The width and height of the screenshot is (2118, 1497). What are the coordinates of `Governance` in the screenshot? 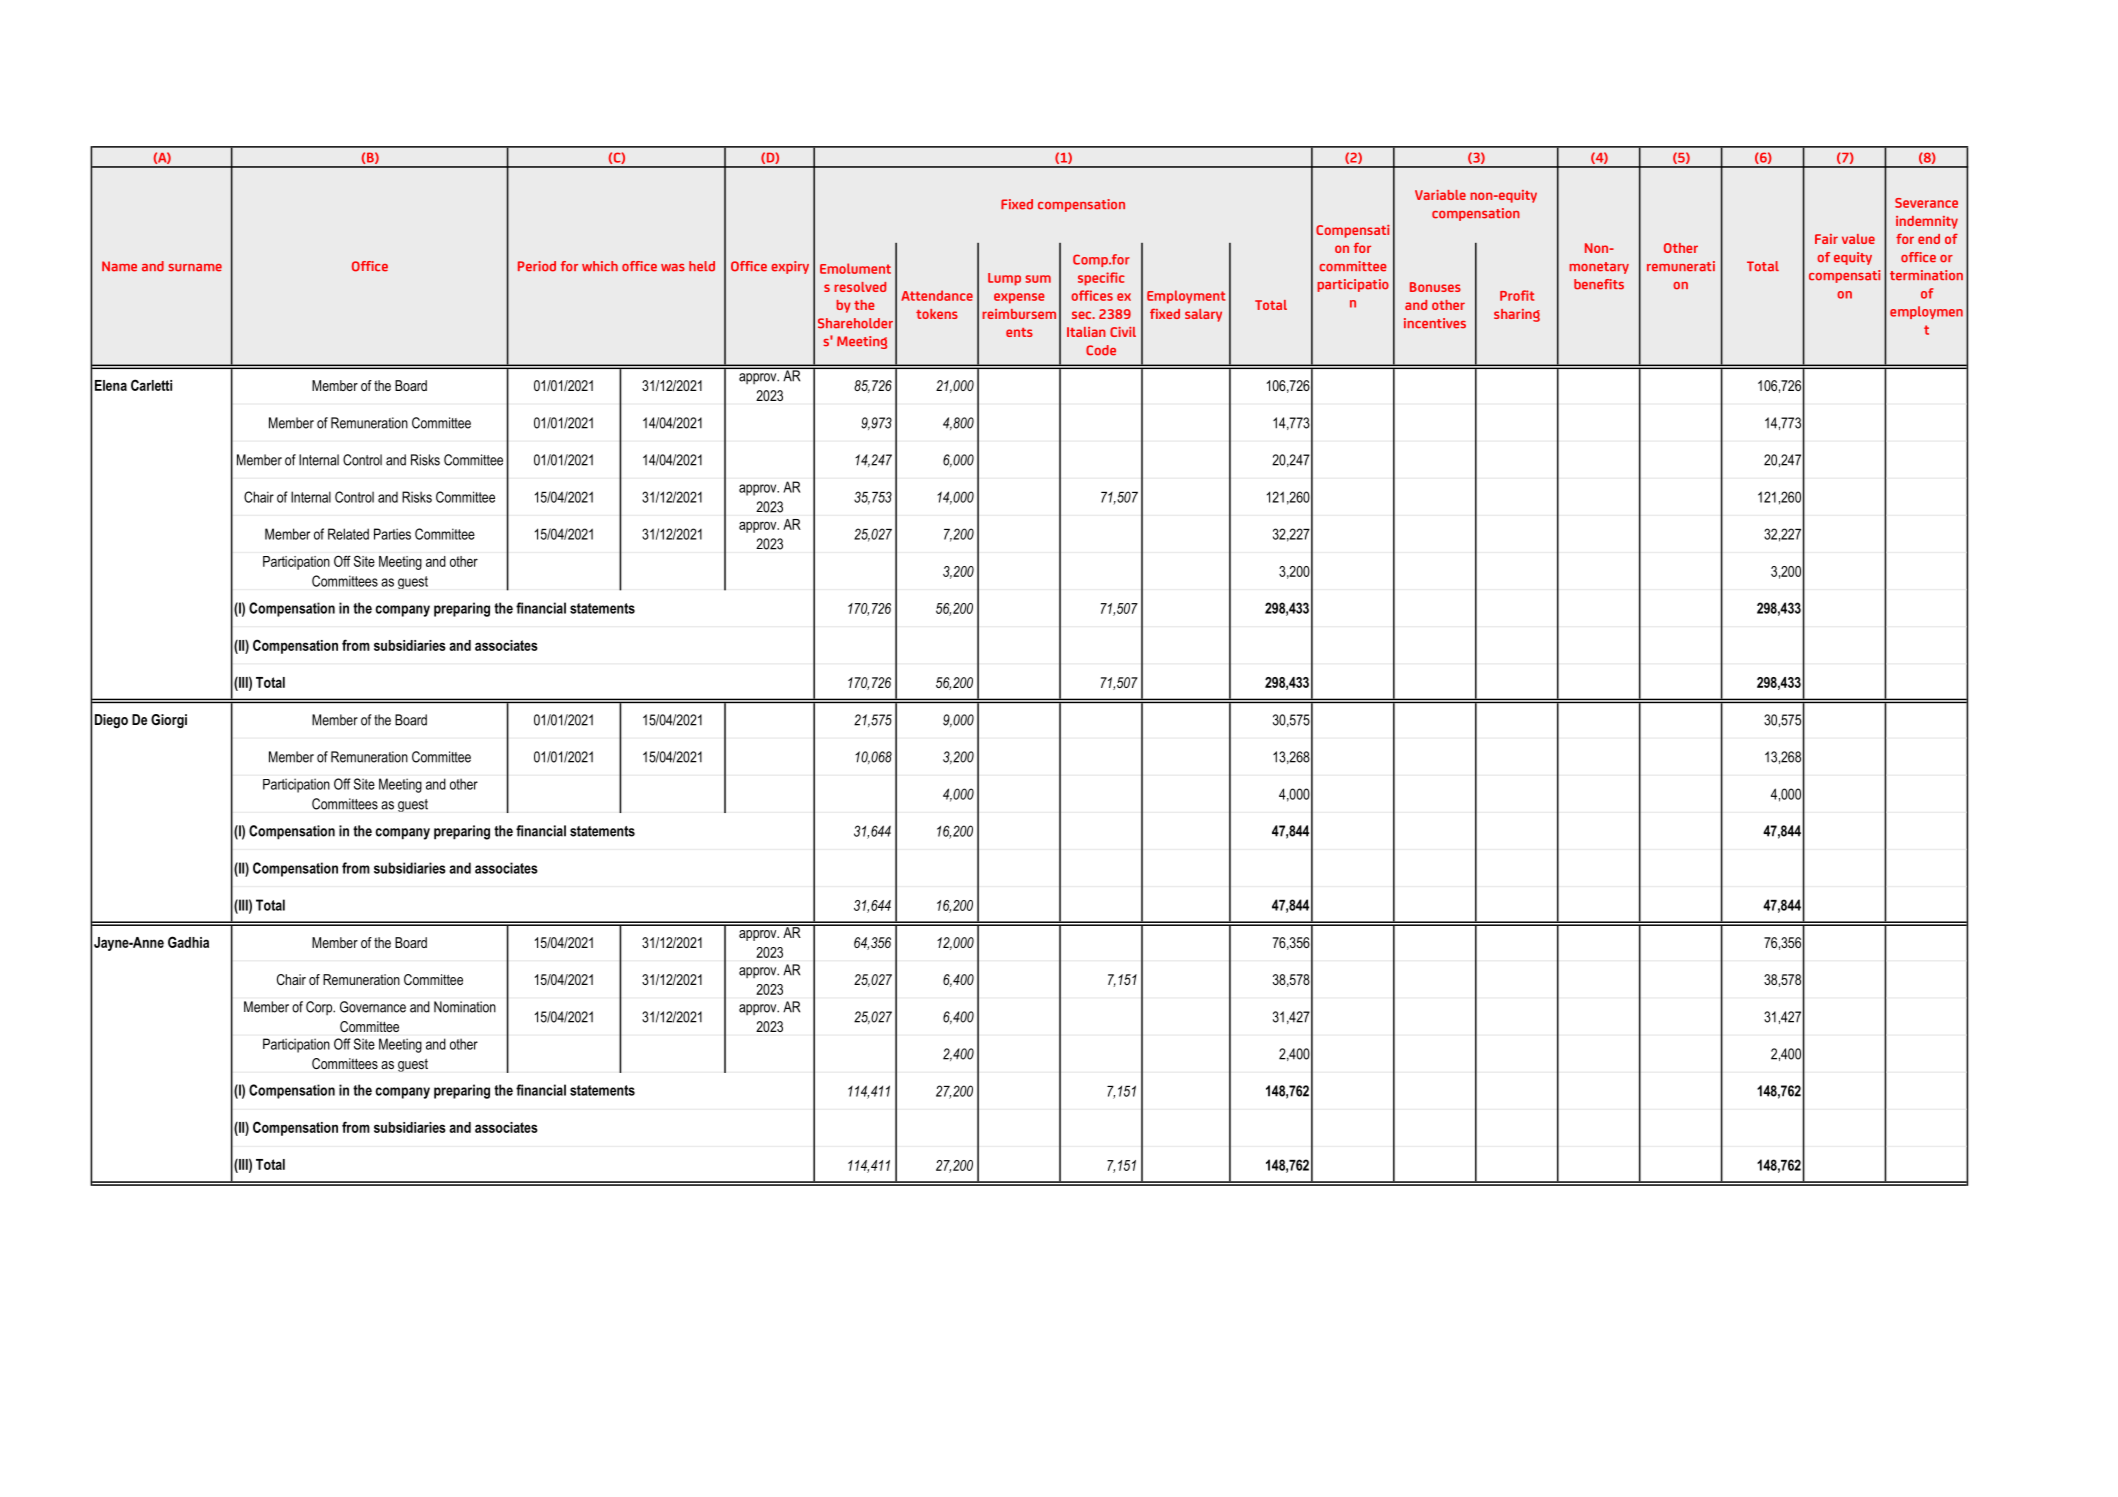 It's located at (373, 1007).
